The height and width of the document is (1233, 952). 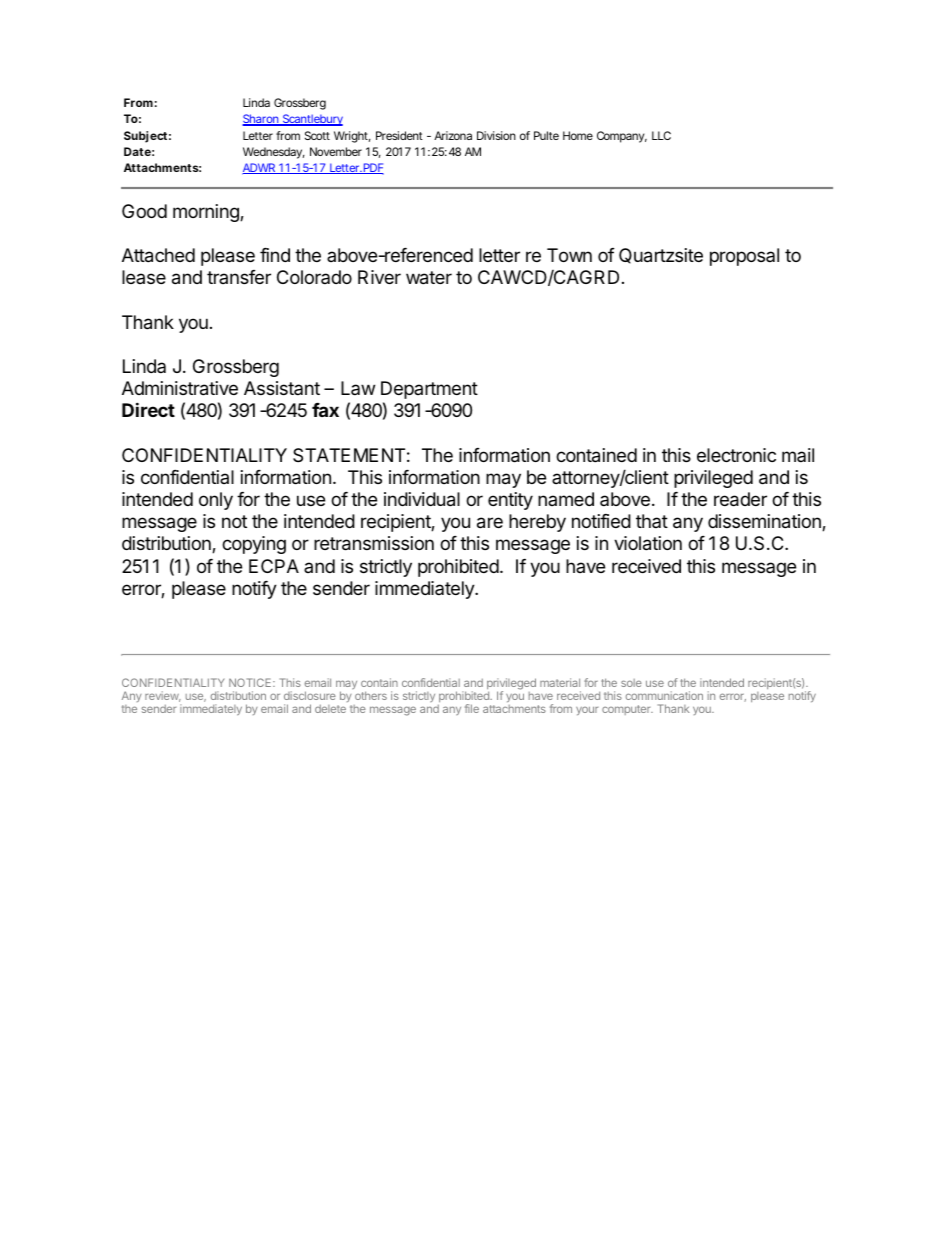 What do you see at coordinates (652, 521) in the document?
I see `that` at bounding box center [652, 521].
